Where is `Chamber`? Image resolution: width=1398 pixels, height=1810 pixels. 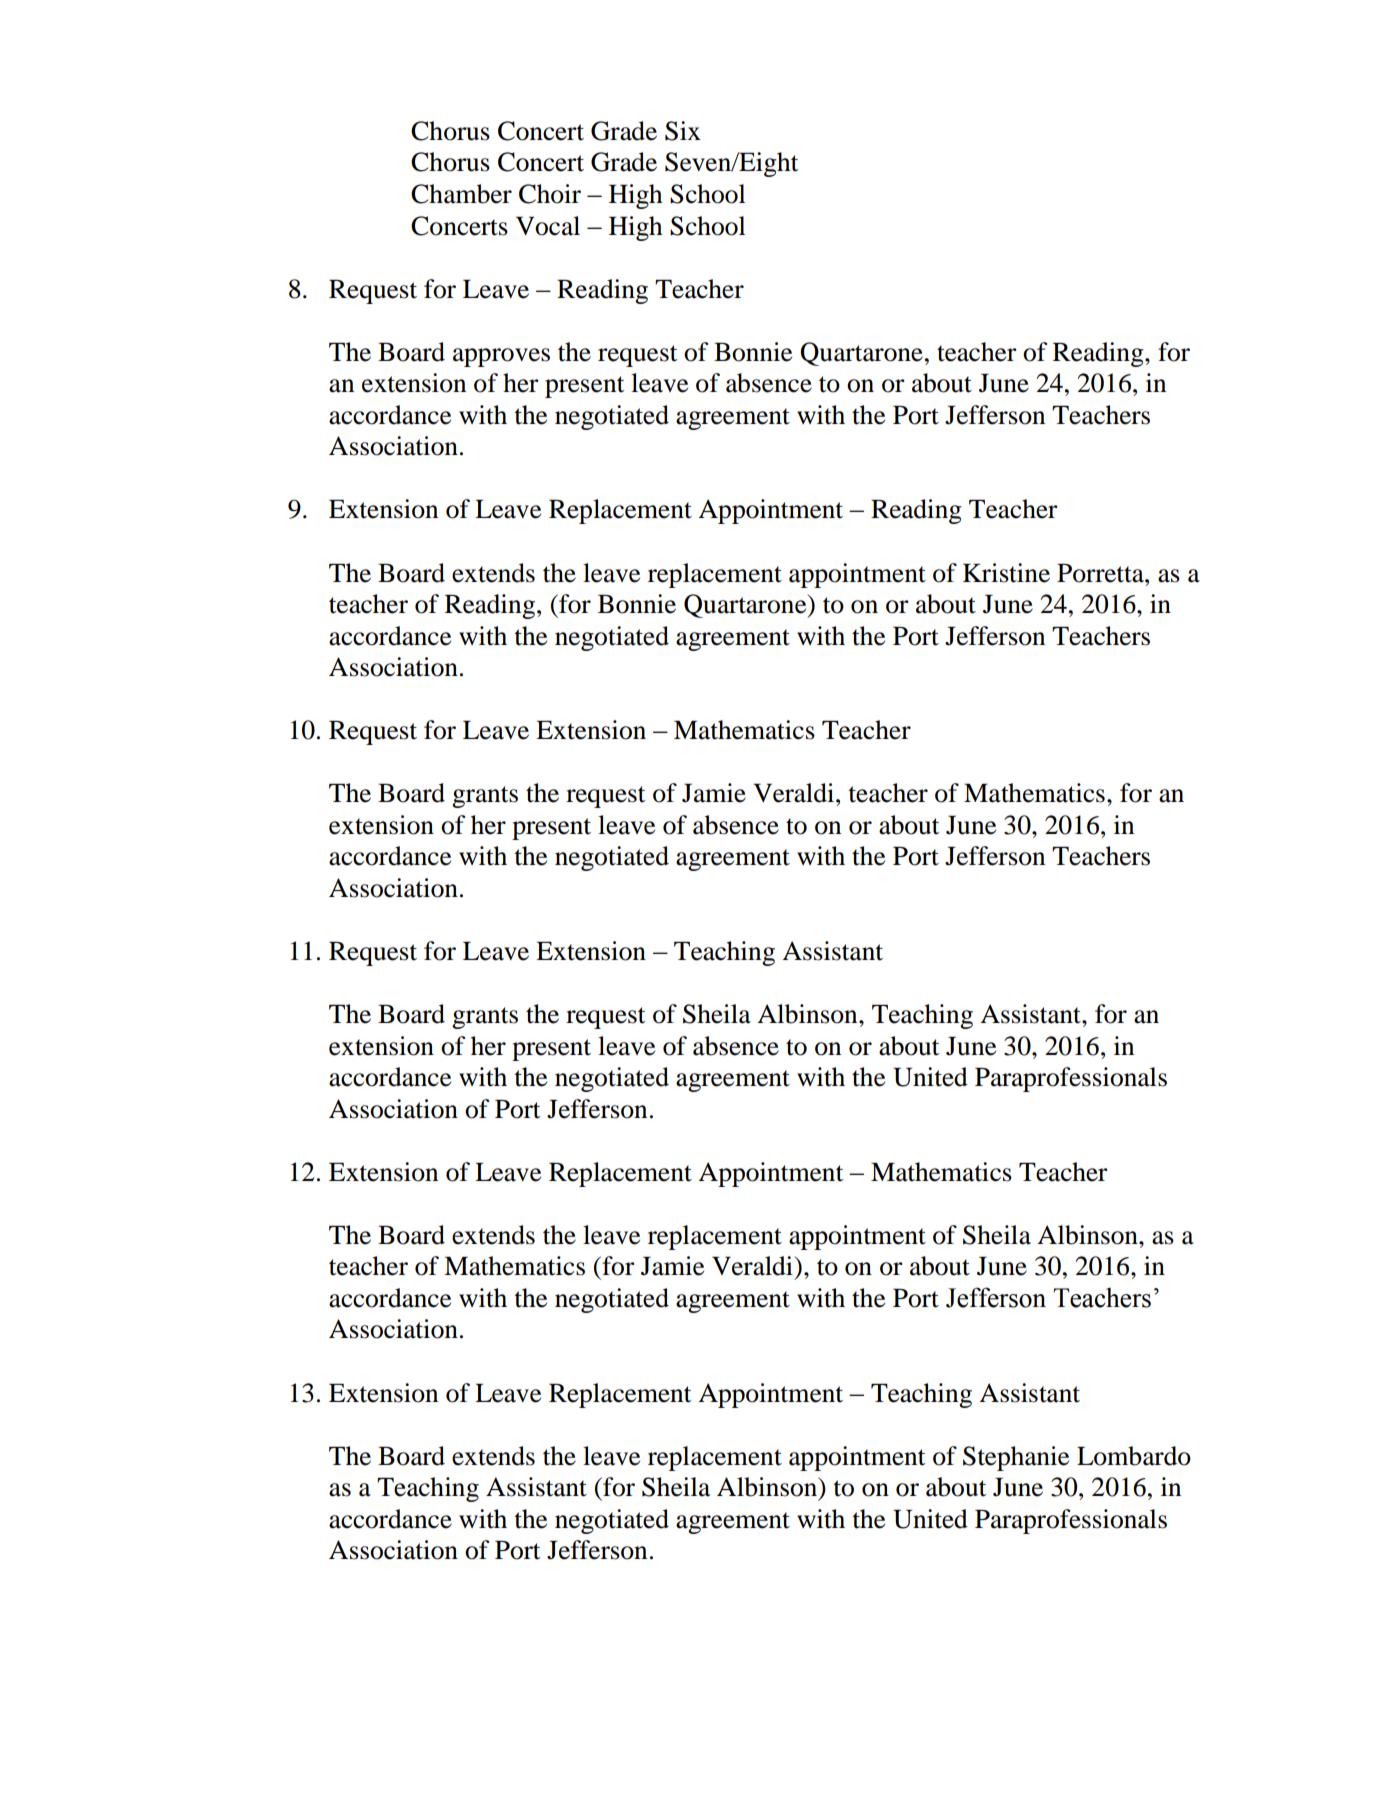 Chamber is located at coordinates (461, 194).
